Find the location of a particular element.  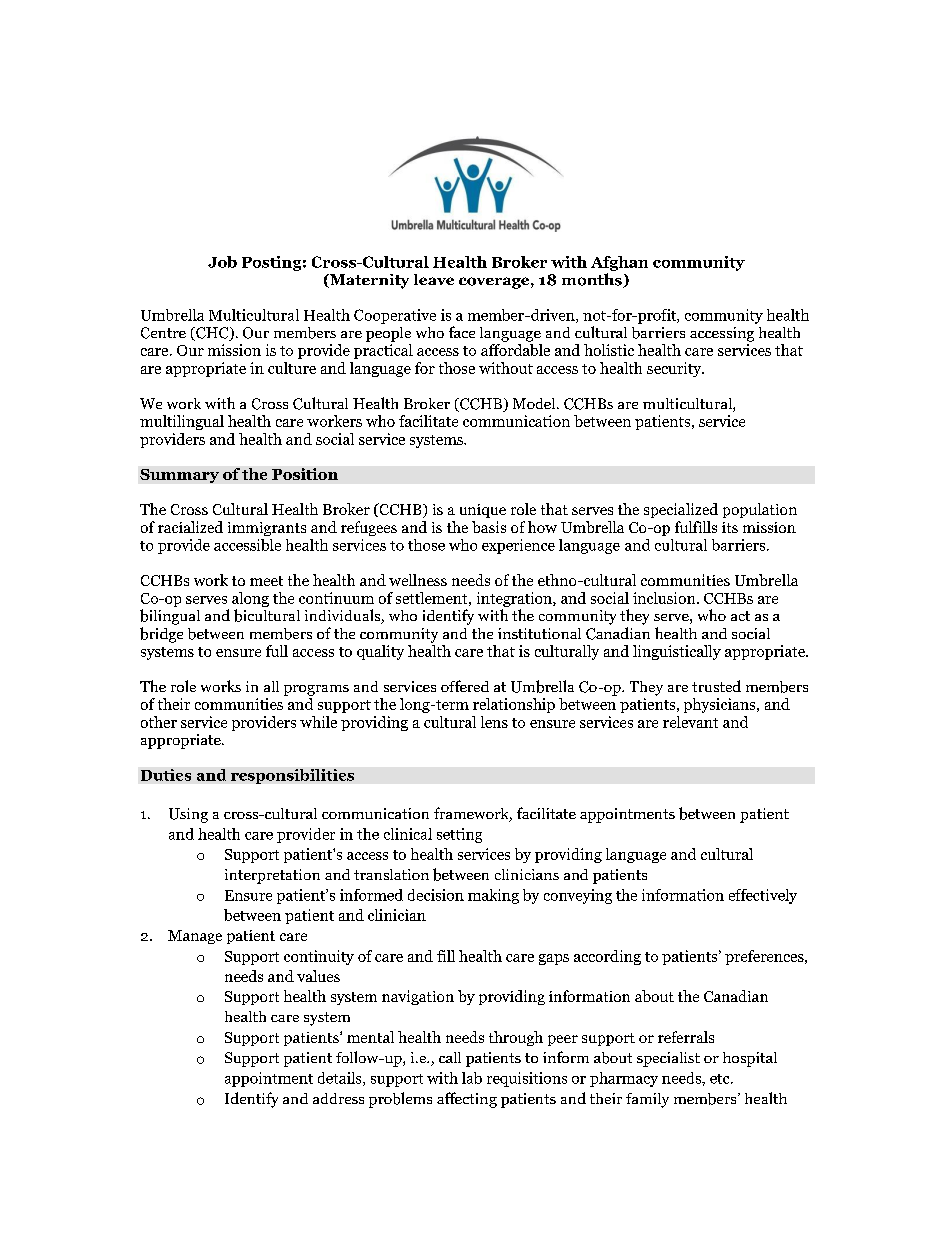

Job is located at coordinates (222, 262).
